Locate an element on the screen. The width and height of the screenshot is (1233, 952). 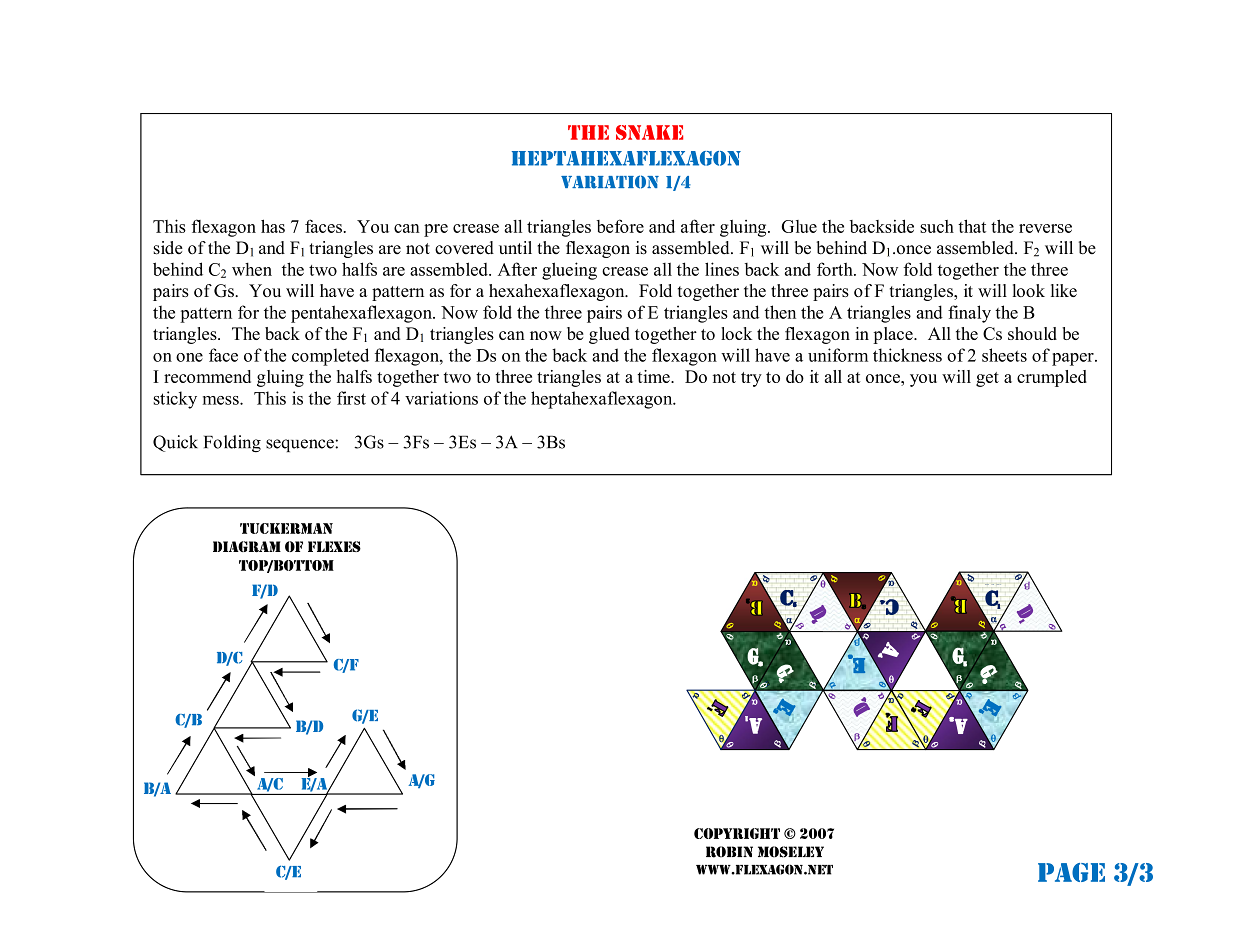
page is located at coordinates (1071, 872).
